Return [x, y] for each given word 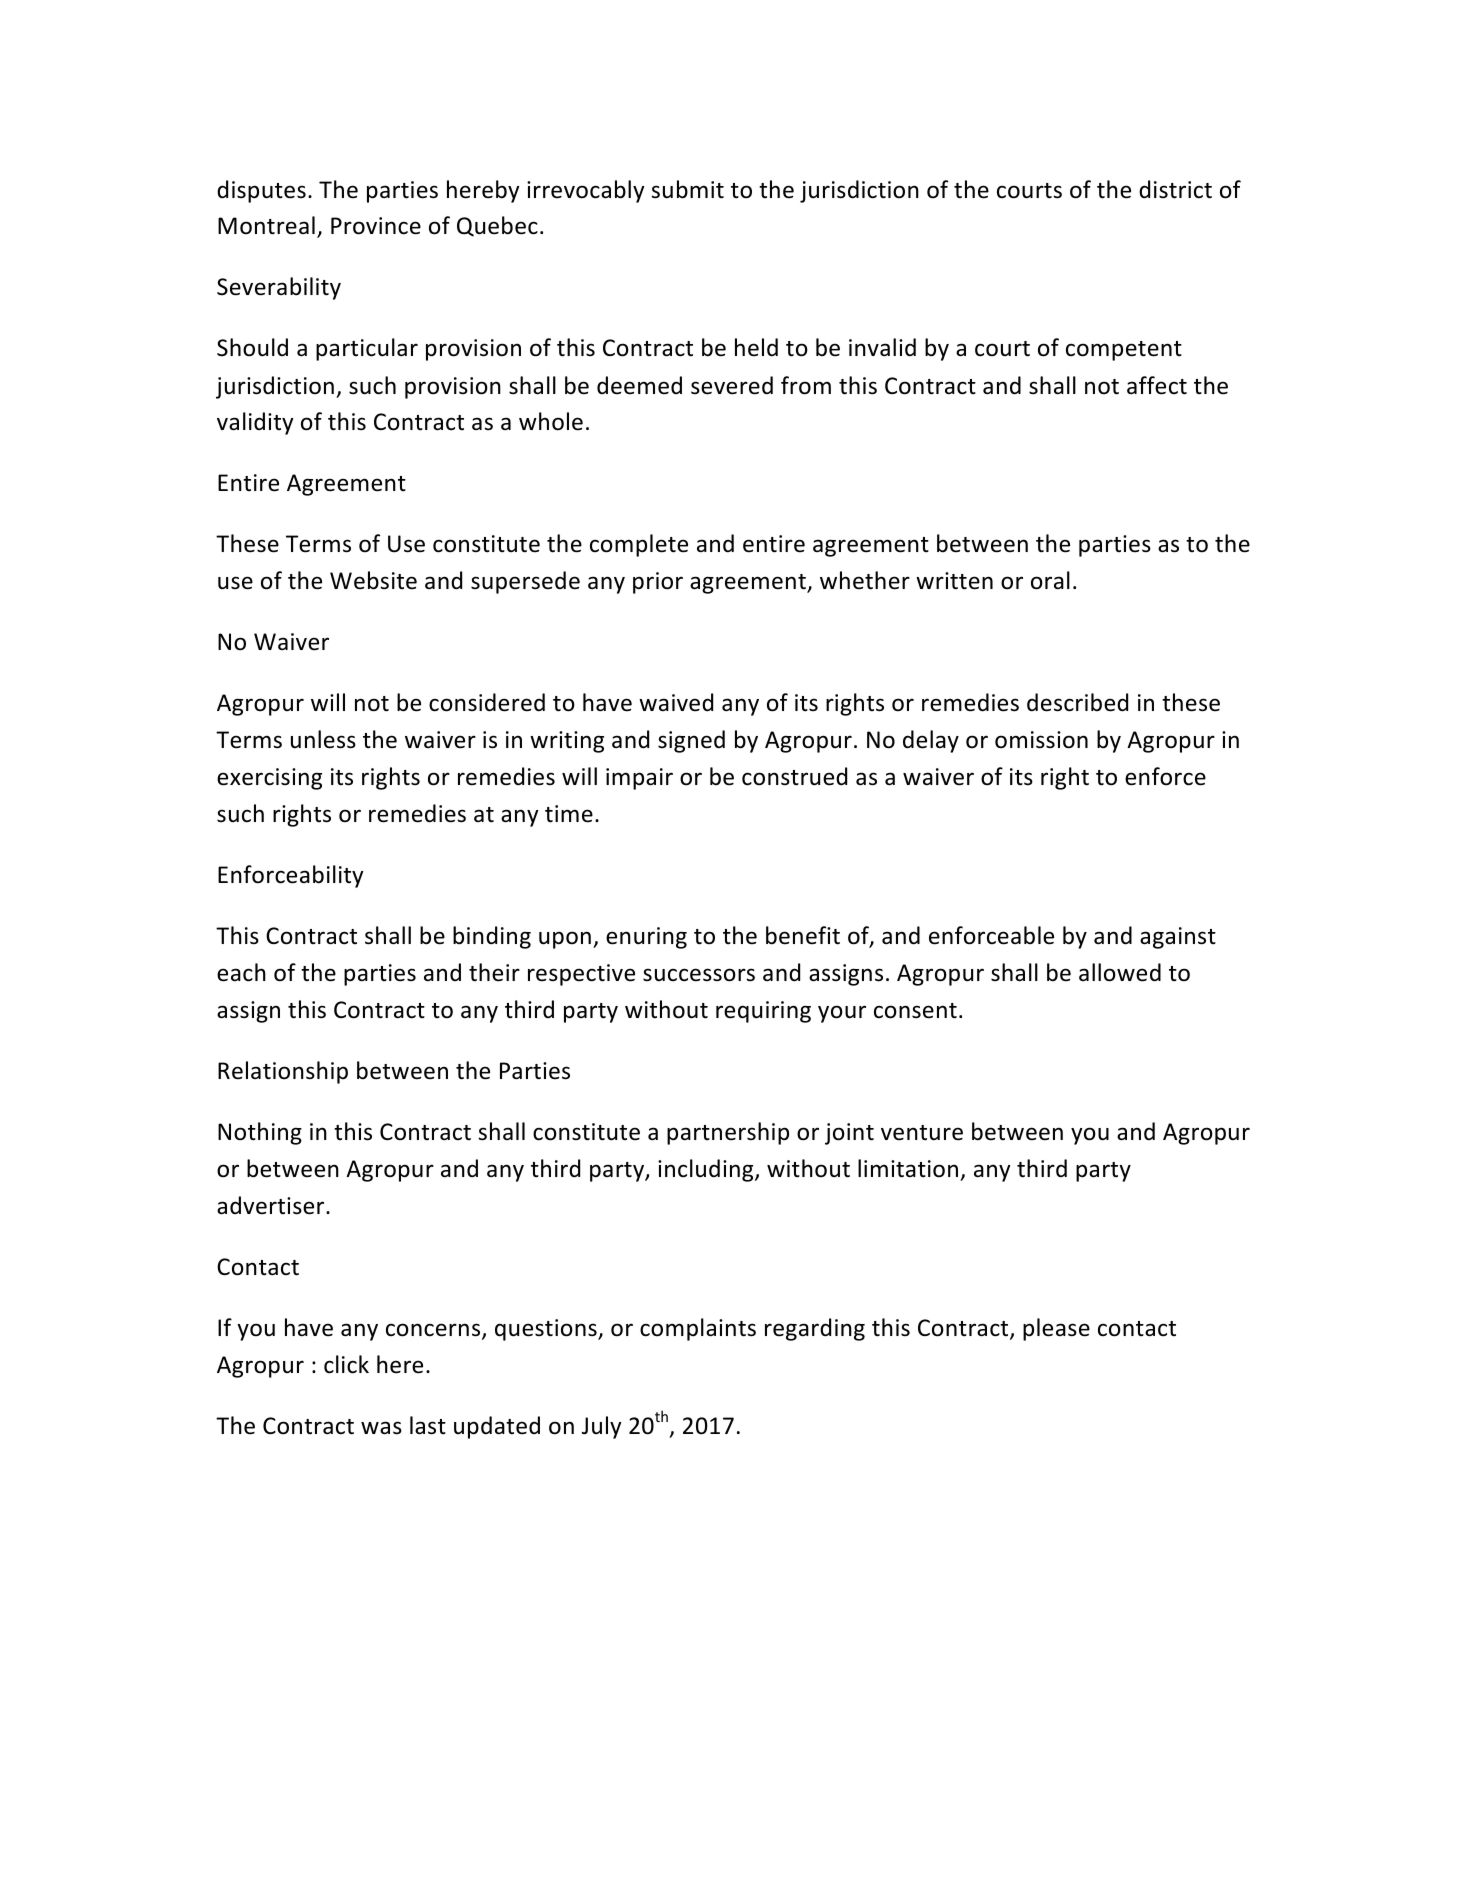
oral [1050, 580]
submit [687, 189]
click [346, 1364]
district [1175, 189]
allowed [1120, 972]
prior [658, 583]
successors [699, 975]
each [241, 972]
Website [373, 580]
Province [376, 226]
